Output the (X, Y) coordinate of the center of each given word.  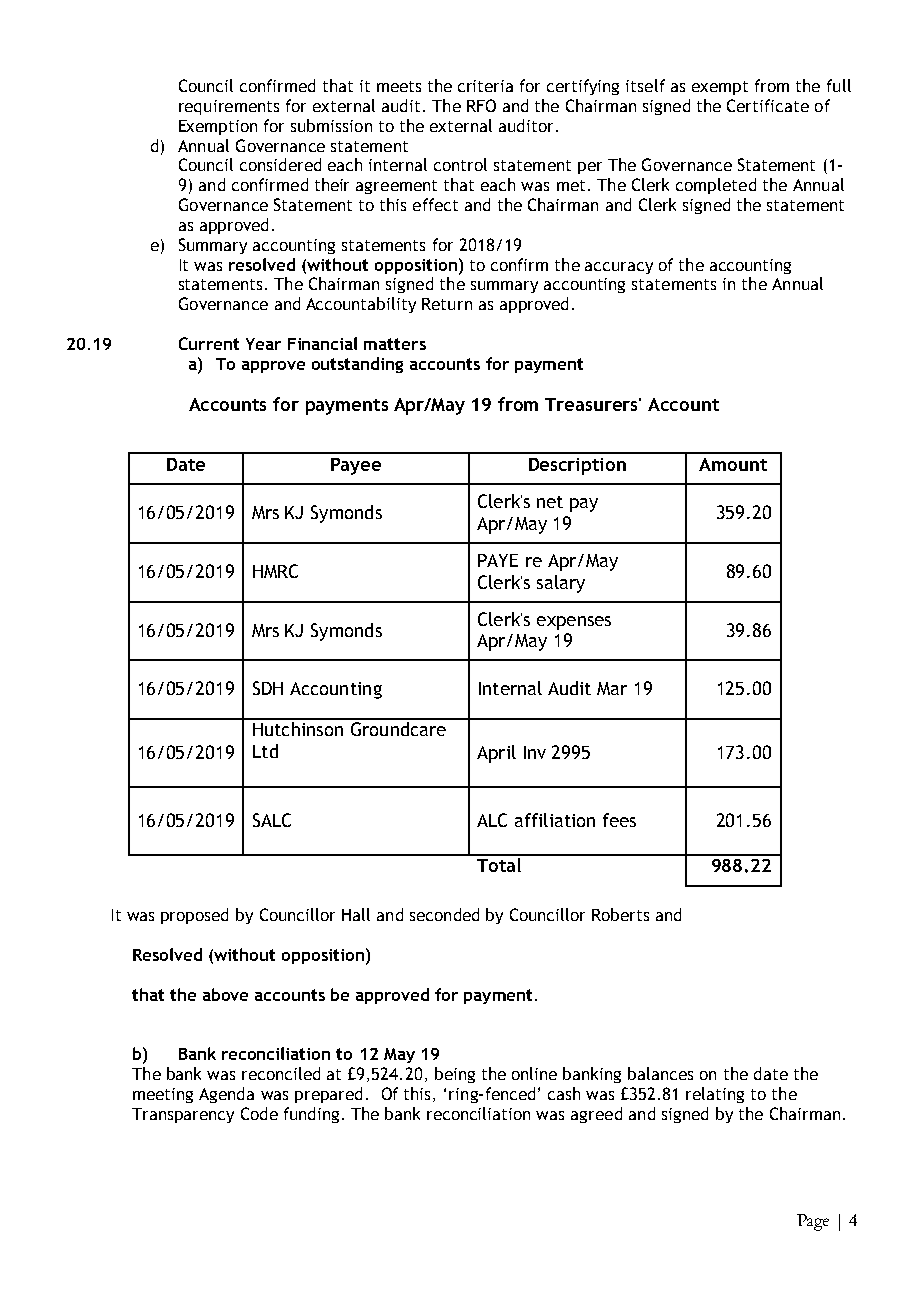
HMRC (275, 571)
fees (619, 820)
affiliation (555, 820)
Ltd (265, 751)
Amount (733, 464)
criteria (485, 86)
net (550, 502)
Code (259, 1113)
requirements (229, 107)
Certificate (768, 105)
